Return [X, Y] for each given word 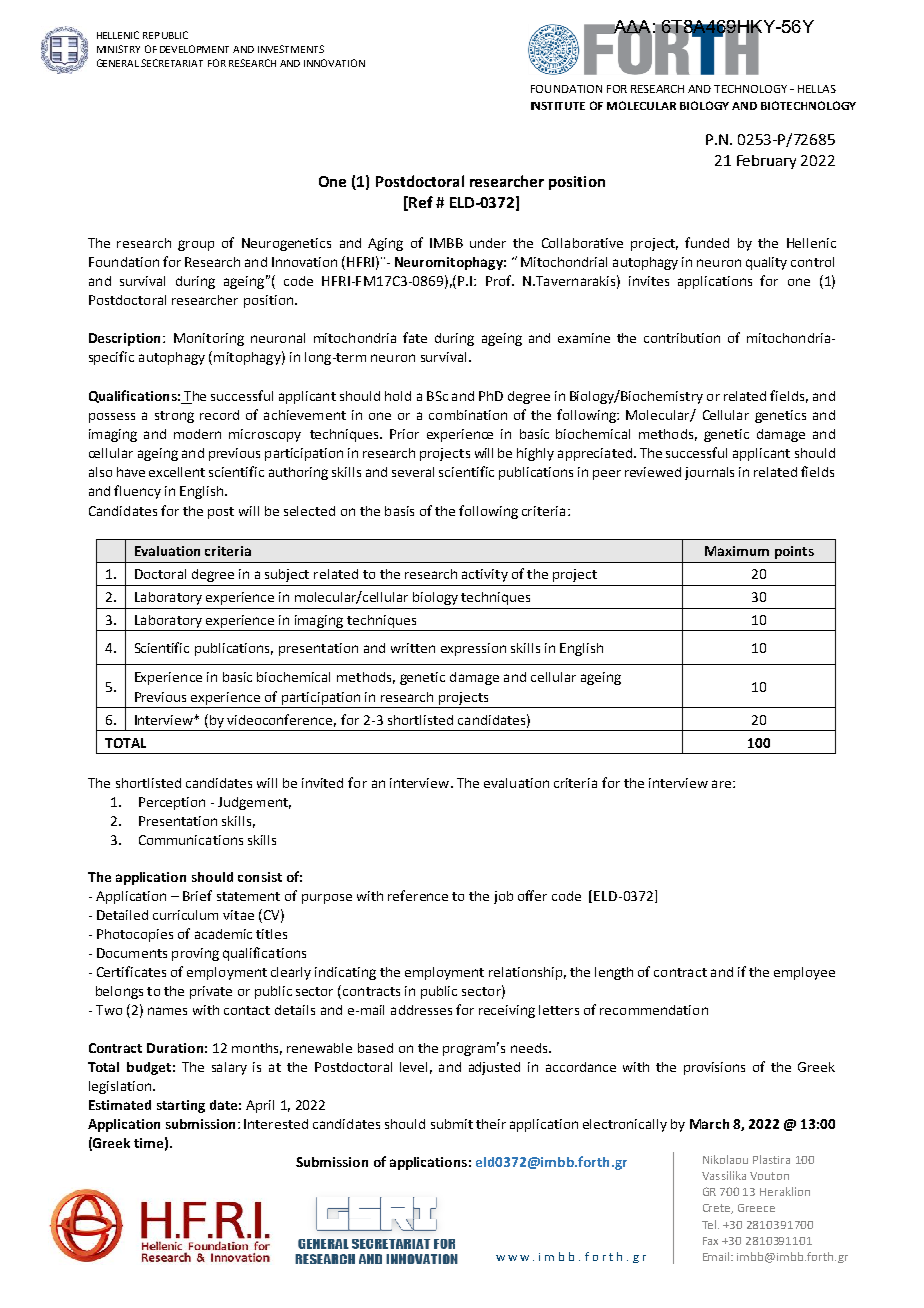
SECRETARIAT [172, 63]
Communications [191, 840]
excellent [177, 472]
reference [418, 895]
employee [804, 973]
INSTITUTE [558, 106]
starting [181, 1106]
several [413, 472]
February [766, 162]
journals [709, 473]
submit [452, 1124]
